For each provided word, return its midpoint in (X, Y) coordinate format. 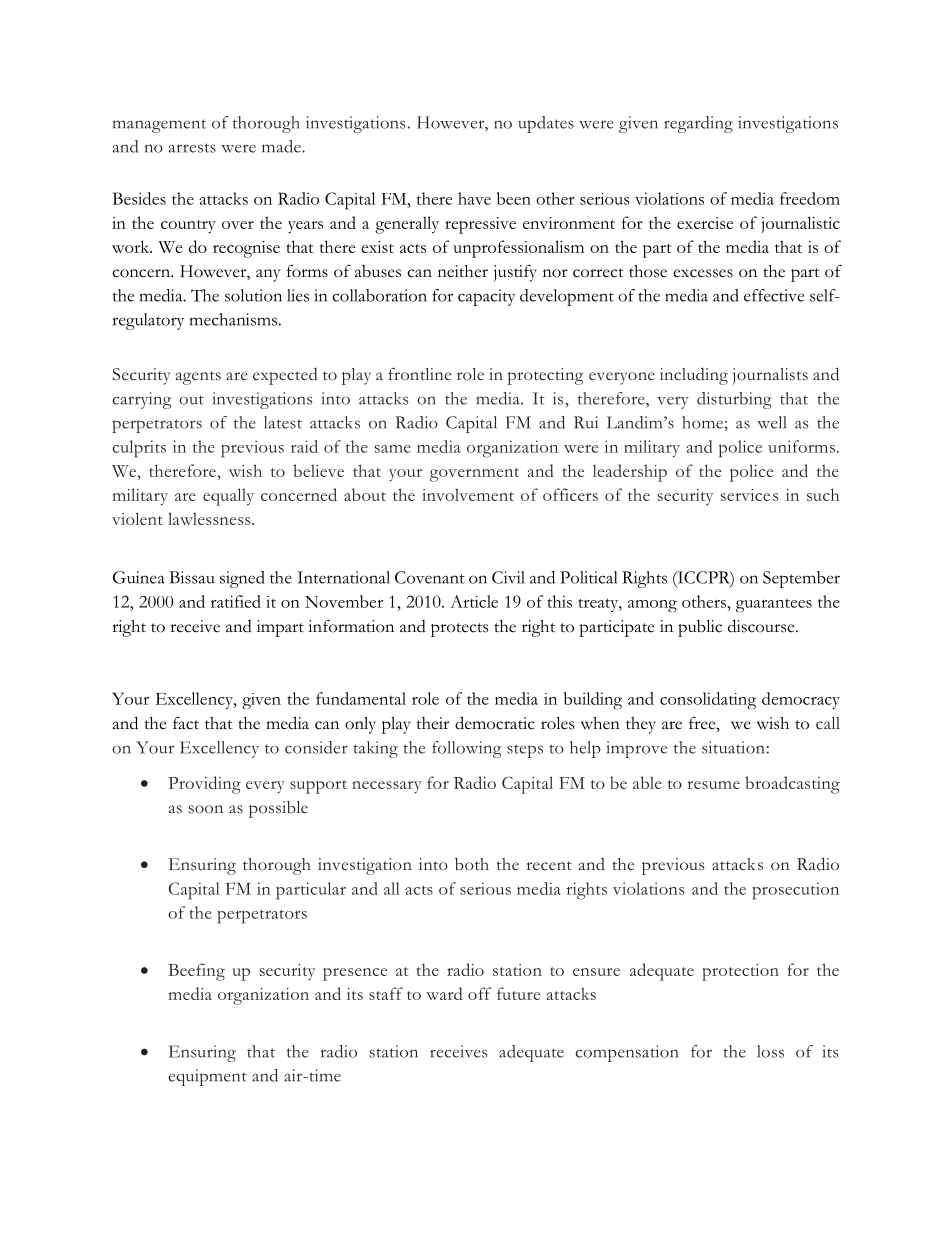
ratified (236, 601)
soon (206, 809)
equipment (207, 1077)
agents (198, 378)
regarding (698, 124)
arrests (192, 148)
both (472, 864)
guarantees (774, 605)
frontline (419, 374)
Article (474, 601)
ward (444, 993)
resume (713, 785)
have (474, 198)
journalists (770, 376)
